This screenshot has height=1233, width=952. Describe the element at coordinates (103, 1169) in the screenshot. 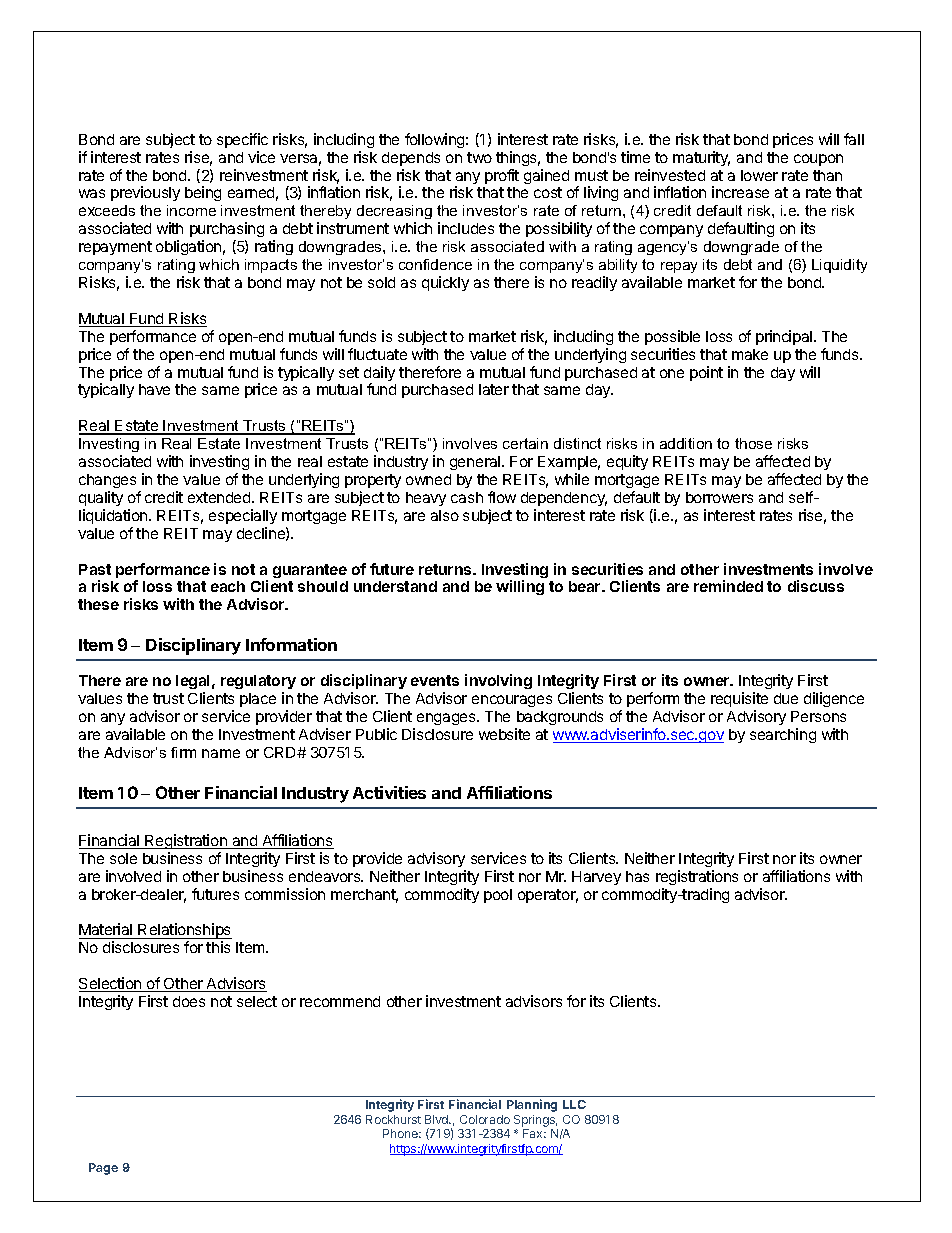

I see `Page` at that location.
